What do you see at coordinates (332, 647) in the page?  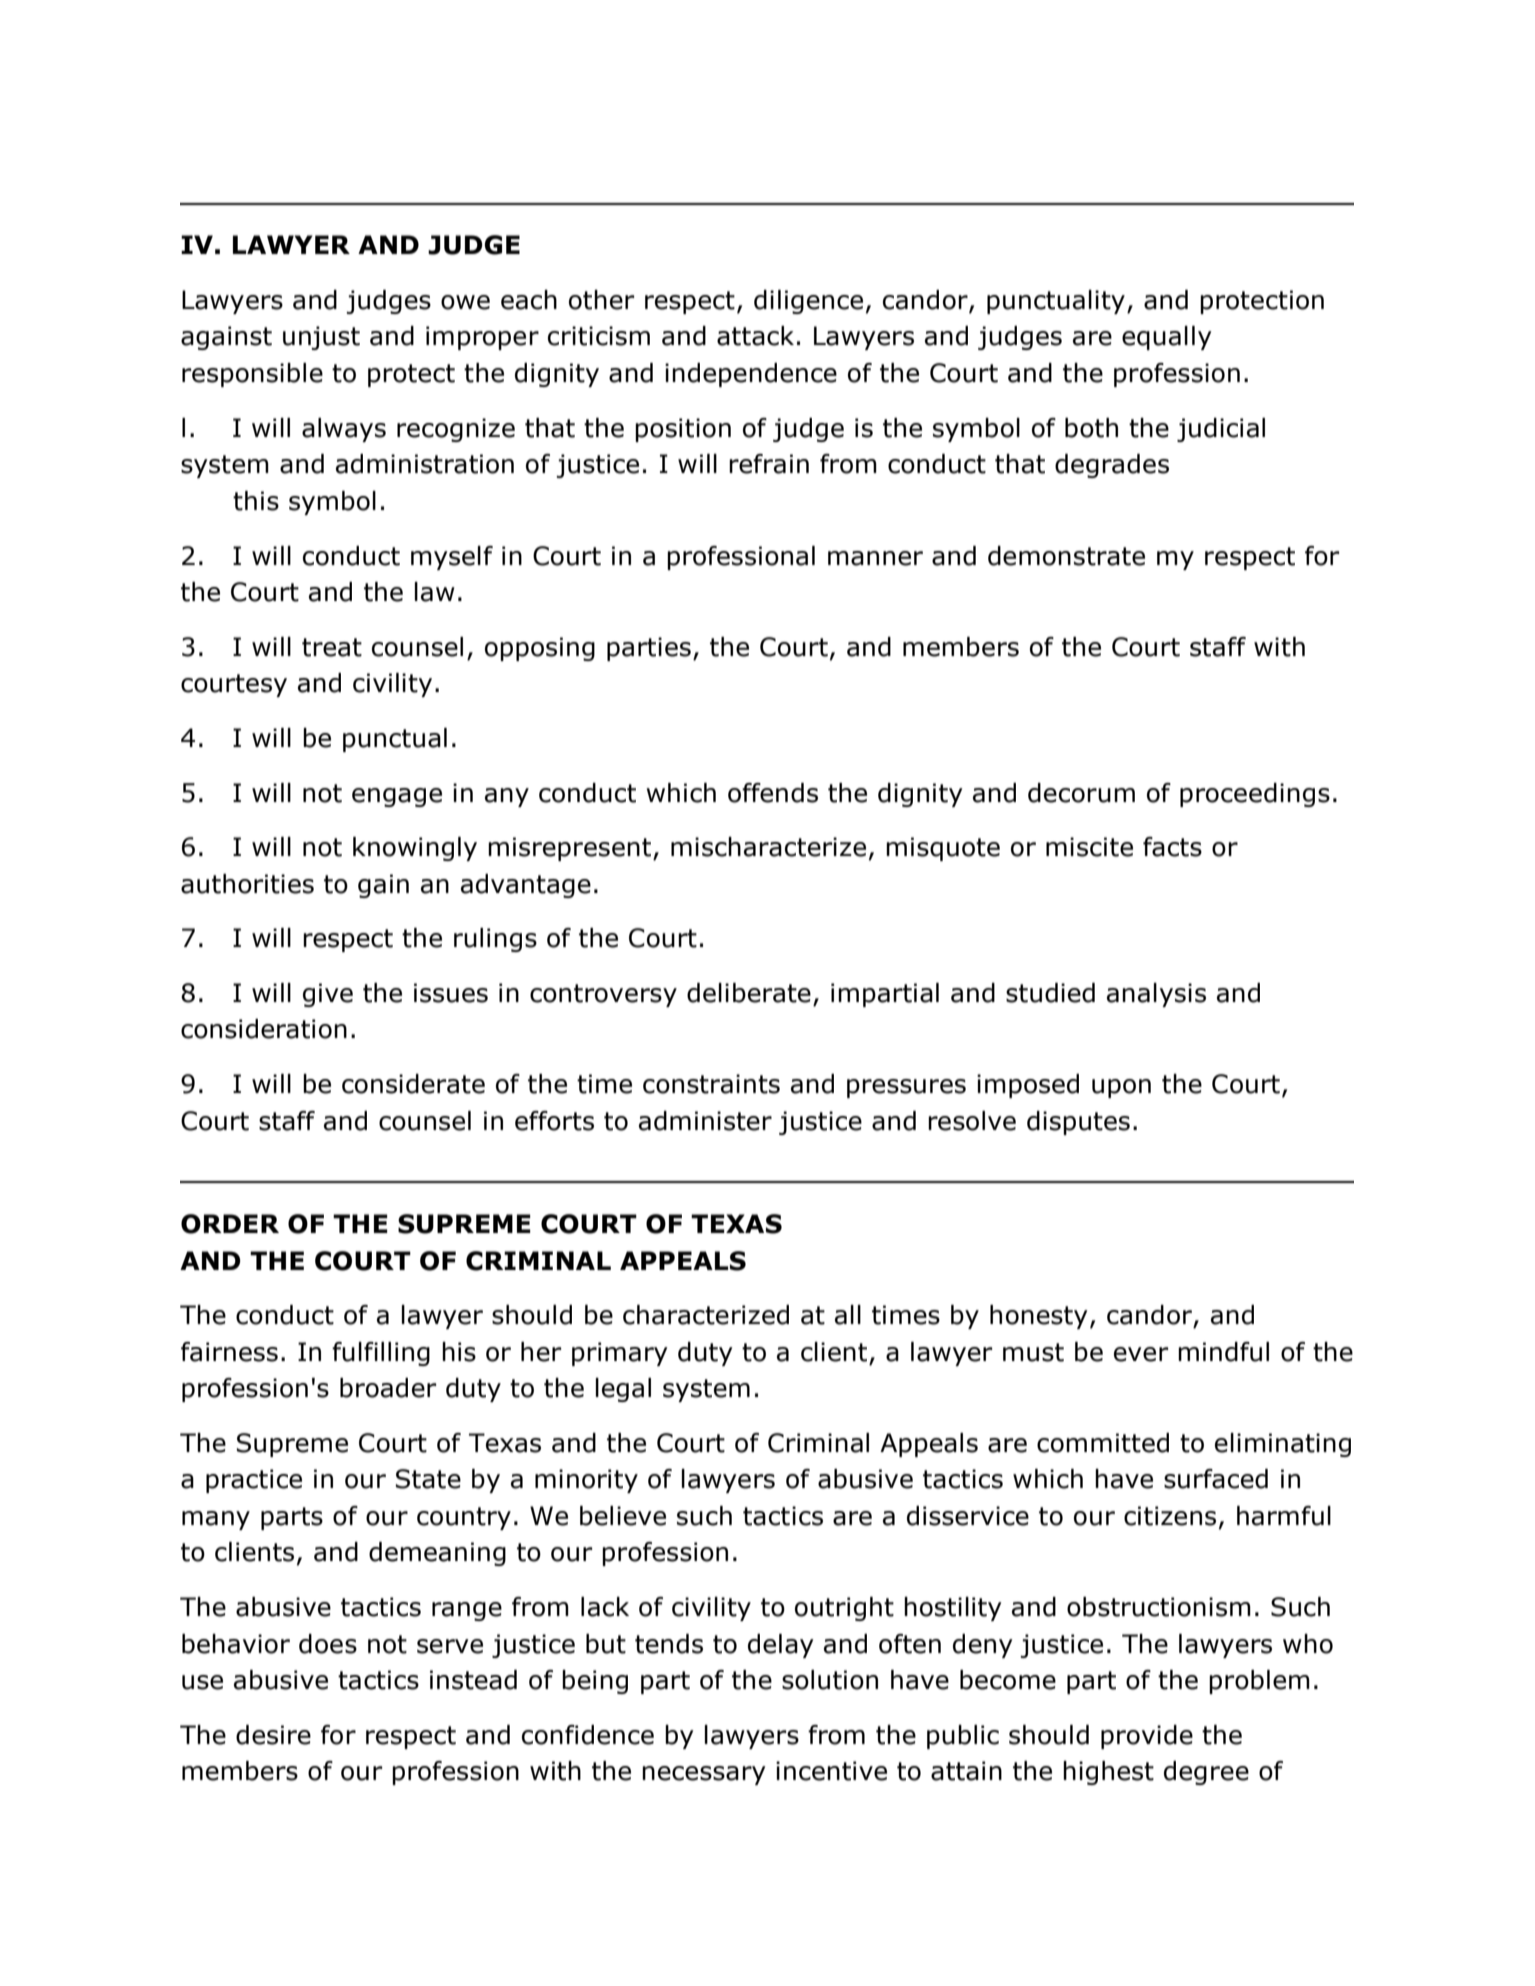 I see `treat` at bounding box center [332, 647].
